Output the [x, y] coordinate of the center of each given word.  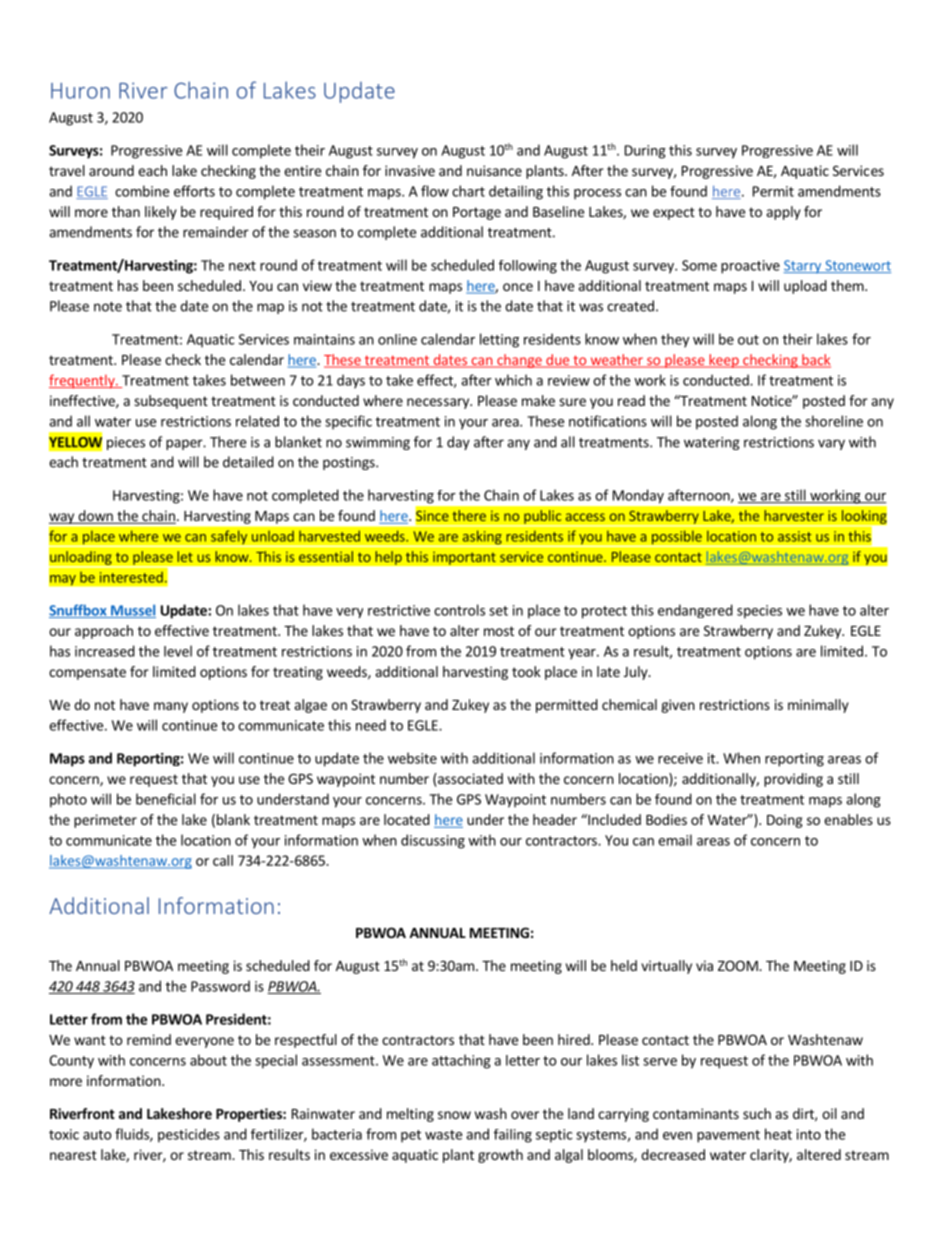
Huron [80, 91]
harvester [794, 515]
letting [499, 340]
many [171, 707]
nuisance [494, 170]
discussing [433, 841]
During [645, 152]
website [412, 758]
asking [482, 538]
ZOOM [739, 965]
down [95, 517]
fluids [133, 1135]
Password [220, 986]
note [108, 307]
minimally [818, 706]
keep [724, 361]
